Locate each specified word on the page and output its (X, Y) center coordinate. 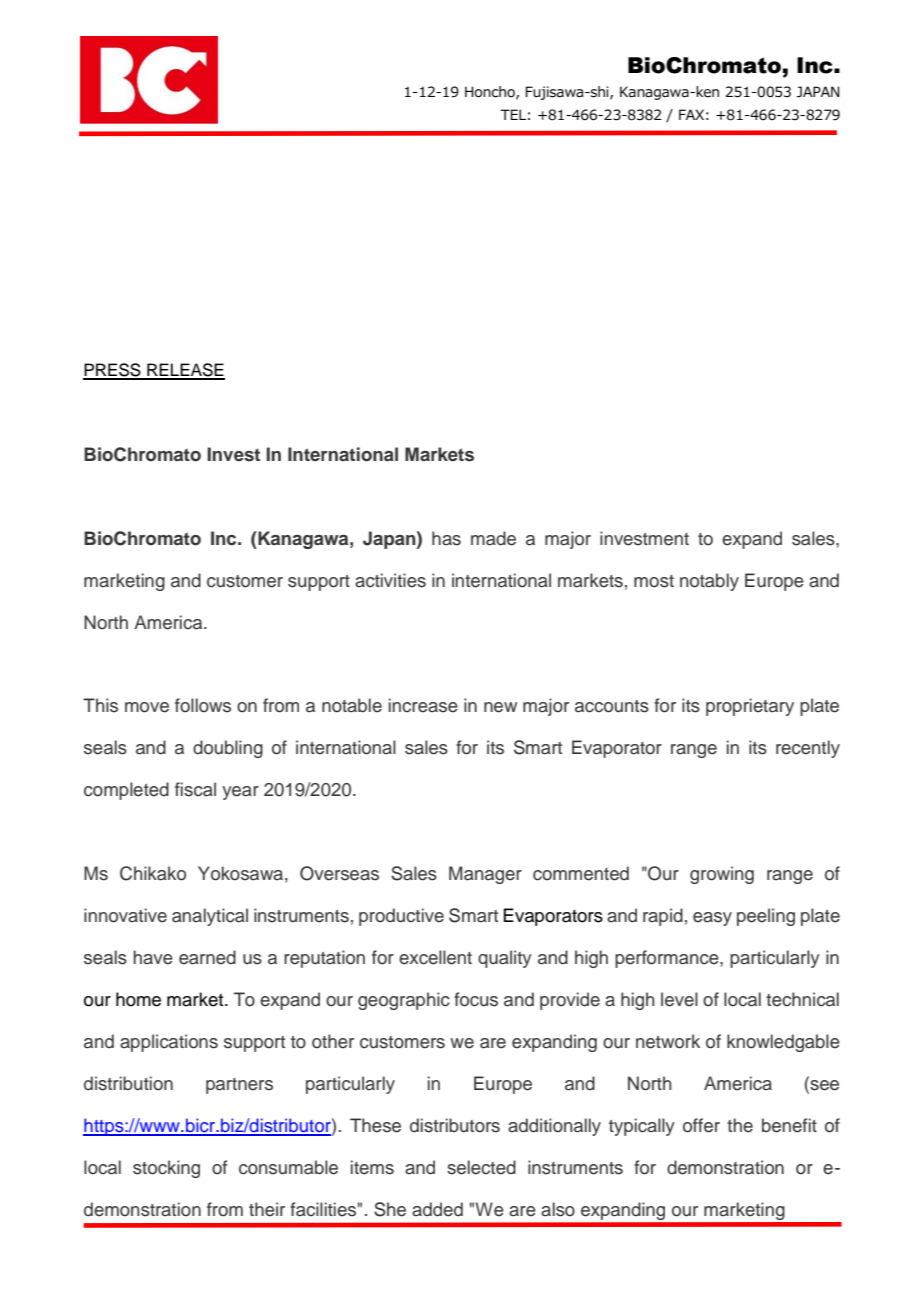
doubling (228, 749)
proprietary (750, 707)
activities (390, 580)
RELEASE (185, 371)
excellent (435, 957)
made (493, 538)
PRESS (113, 371)
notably (709, 582)
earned (207, 957)
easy (712, 919)
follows (203, 705)
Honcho (491, 92)
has (446, 538)
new (500, 707)
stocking (166, 1169)
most (654, 581)
